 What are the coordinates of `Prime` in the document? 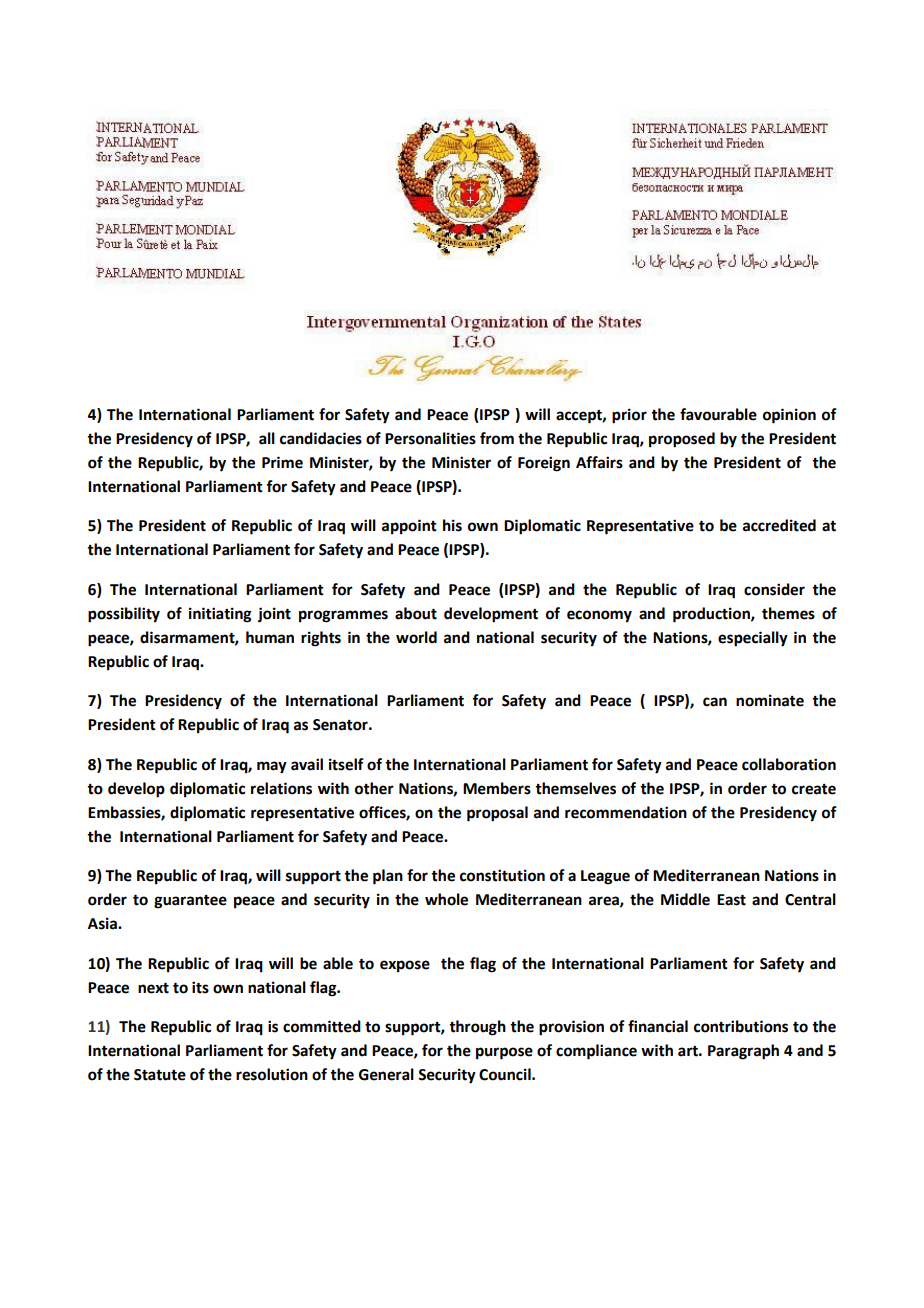 It's located at (282, 462).
